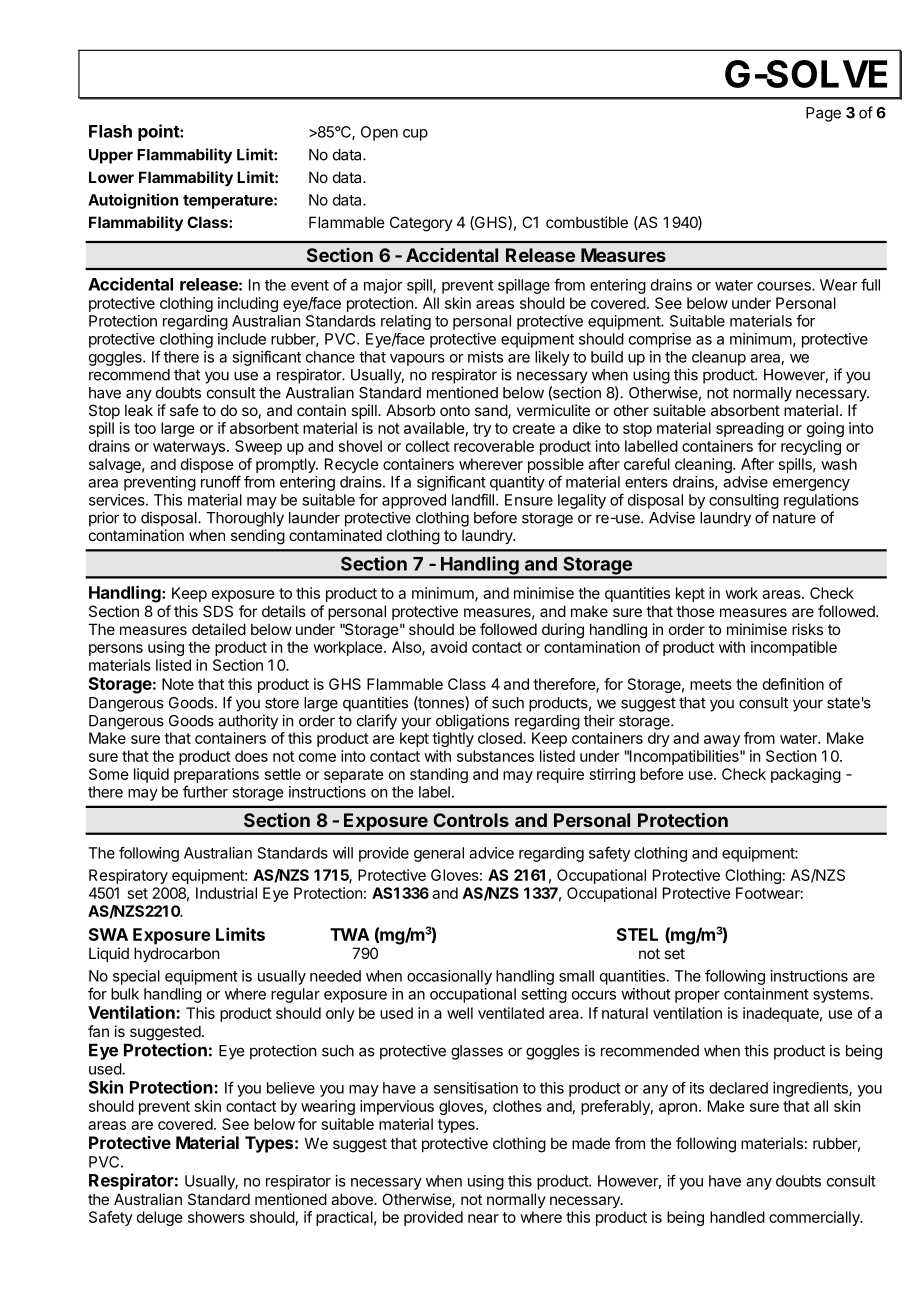 The width and height of the image is (924, 1308). Describe the element at coordinates (815, 1218) in the image. I see `commercially` at that location.
